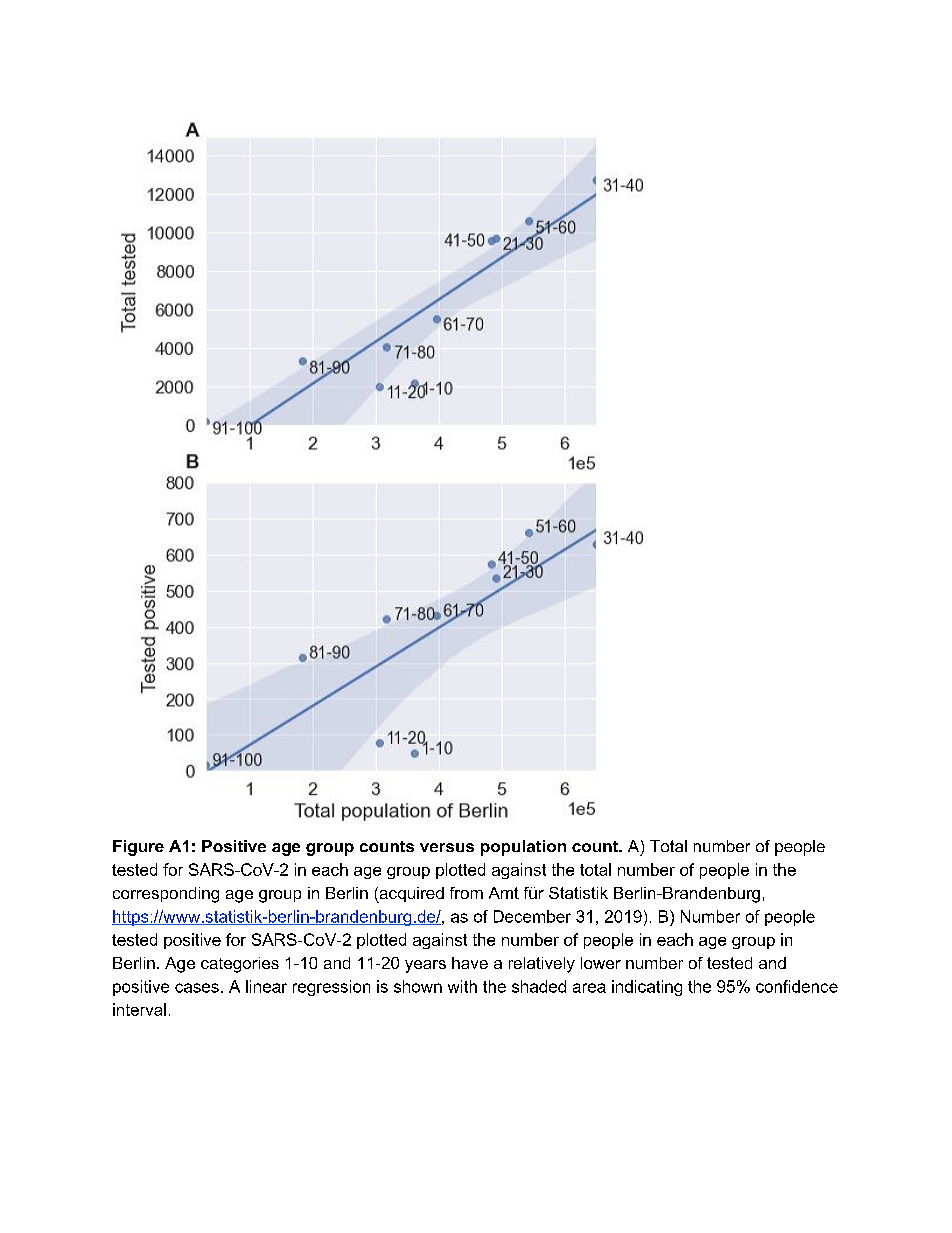  Describe the element at coordinates (139, 1009) in the screenshot. I see `interval` at that location.
